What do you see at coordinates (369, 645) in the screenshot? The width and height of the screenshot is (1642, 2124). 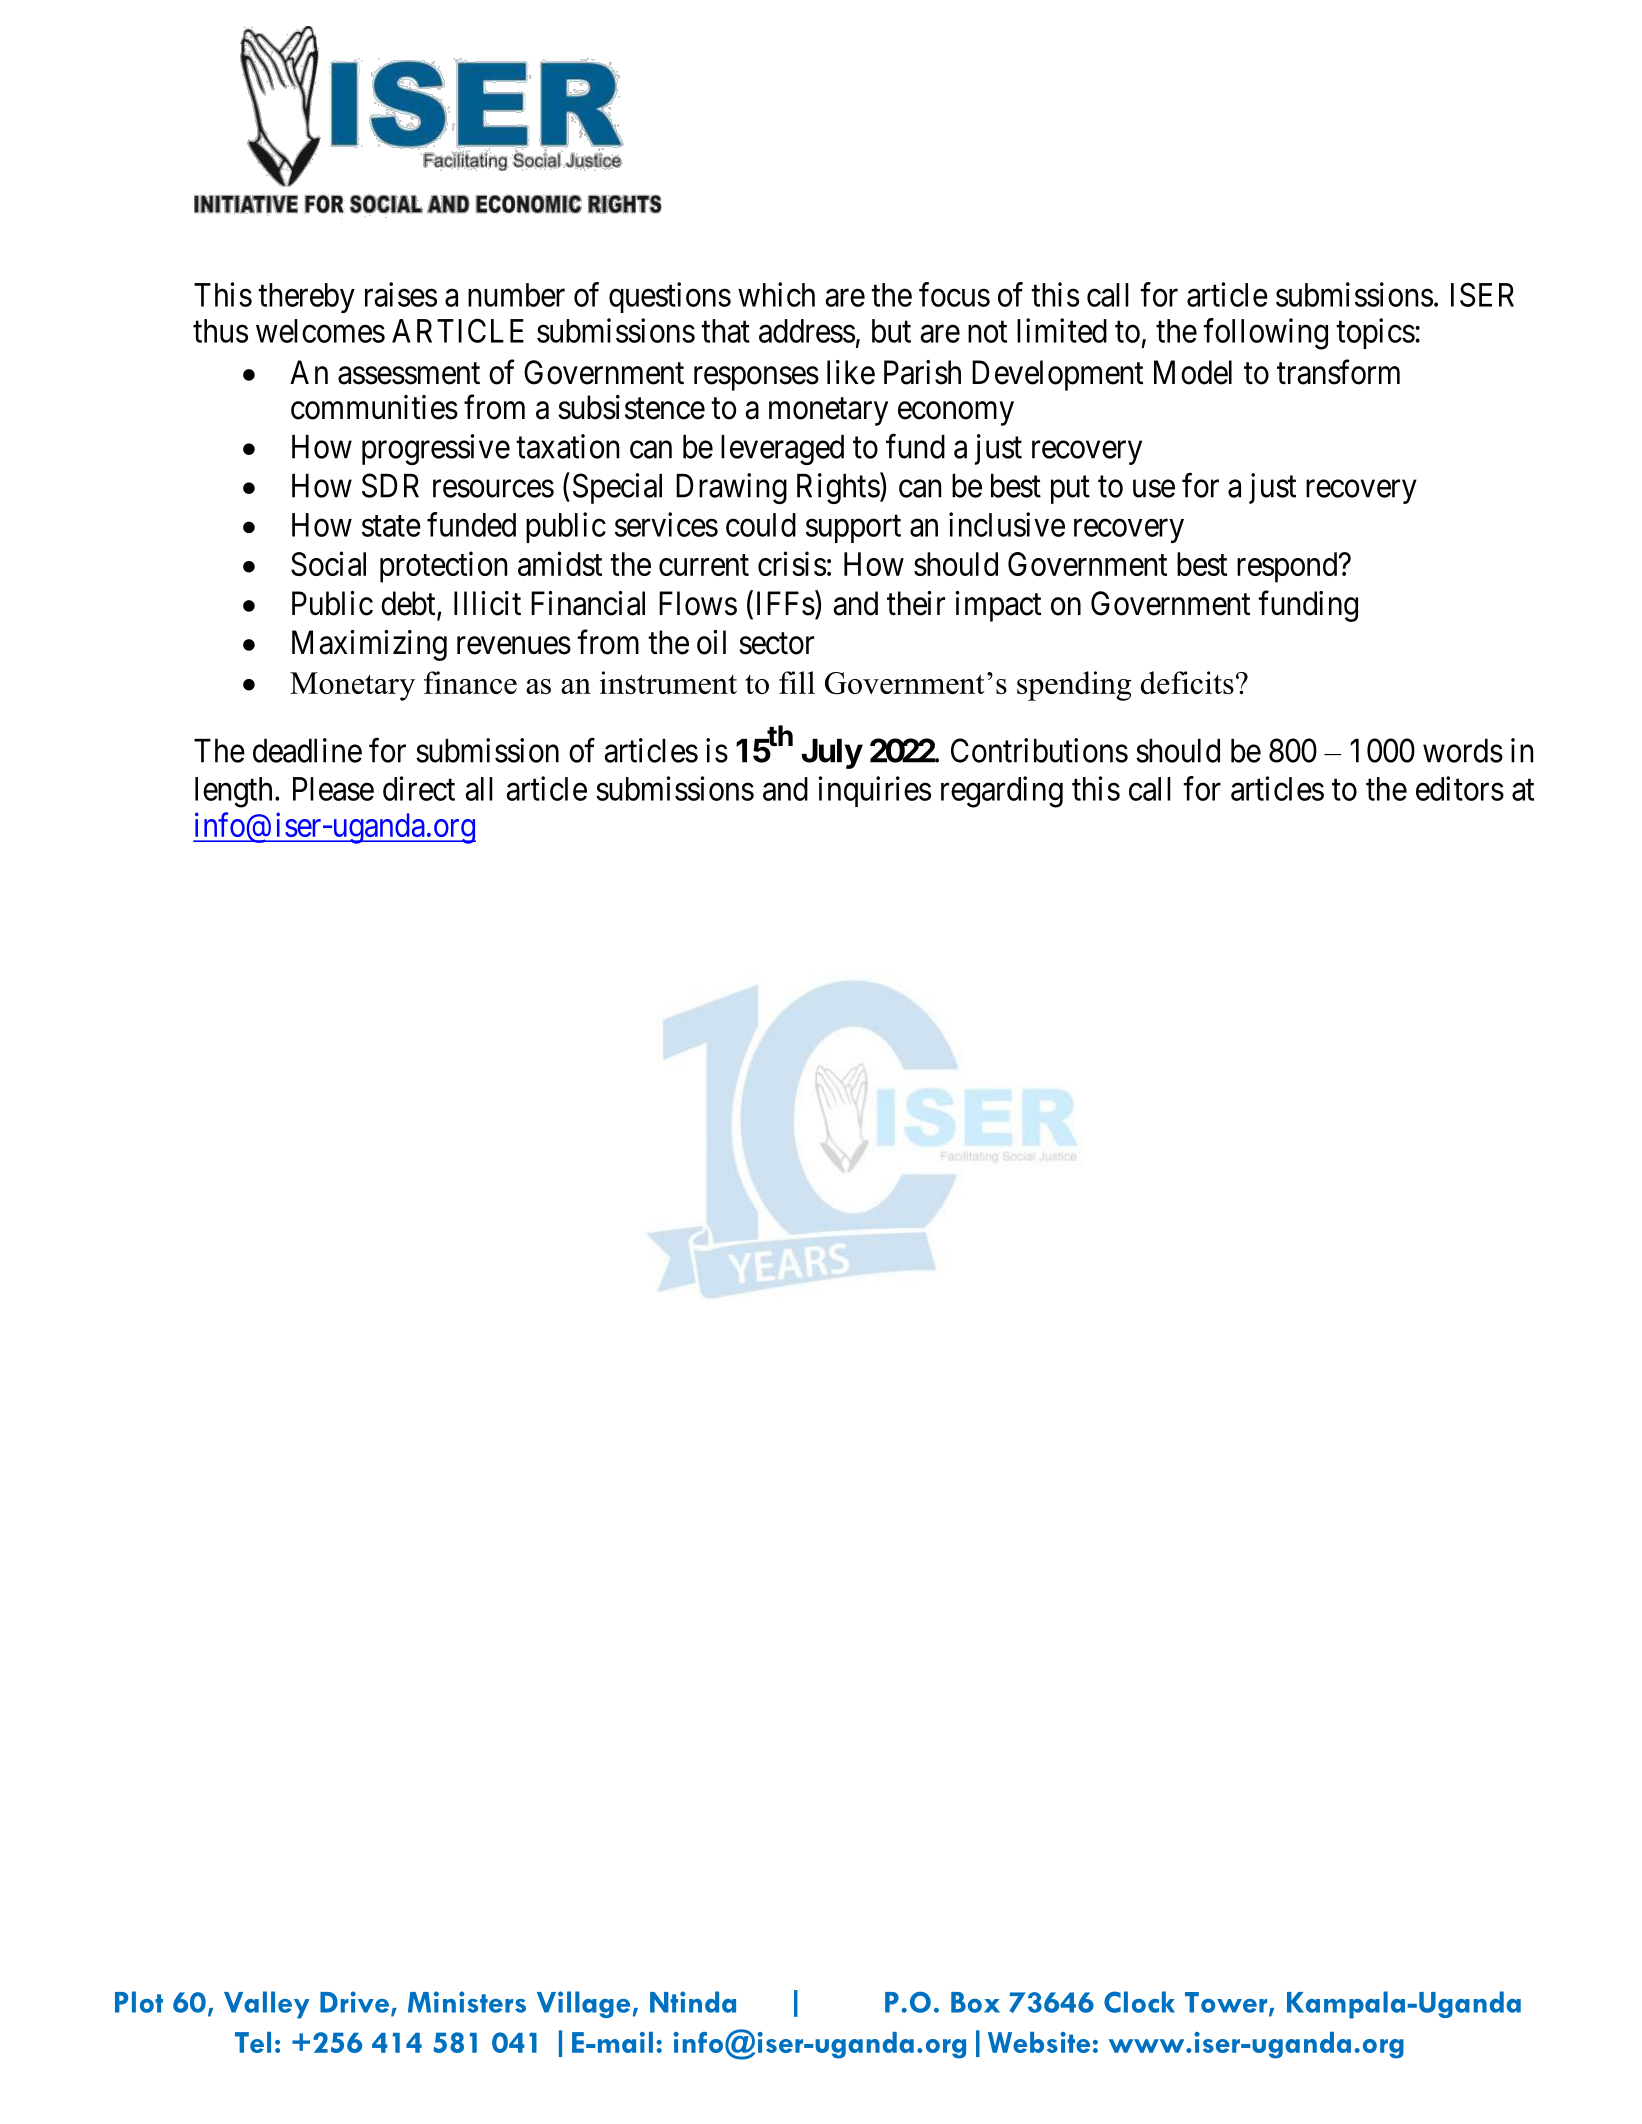 I see `Maximizing` at bounding box center [369, 645].
